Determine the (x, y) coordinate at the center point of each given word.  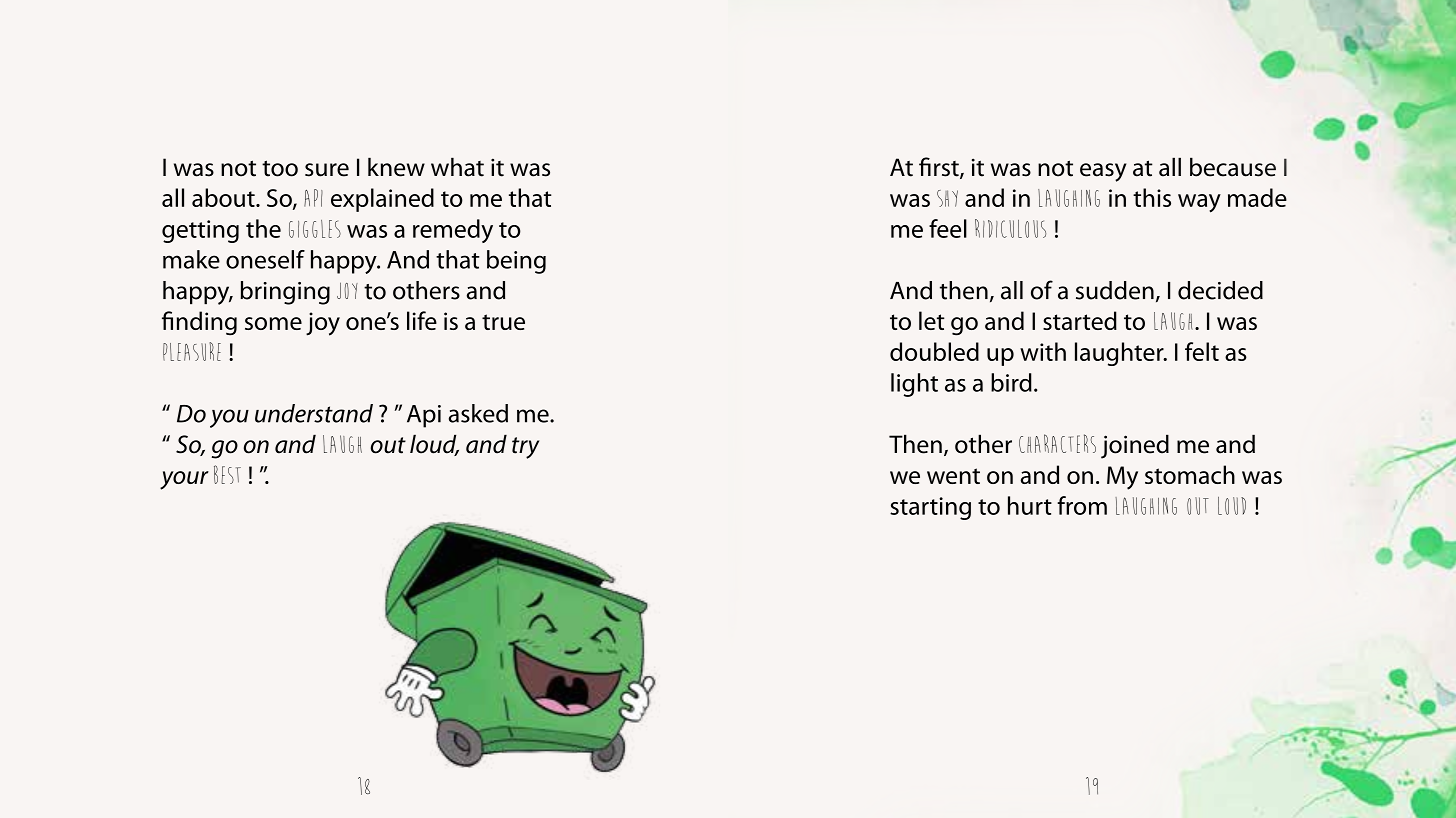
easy (1103, 172)
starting (930, 508)
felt (1202, 351)
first (940, 168)
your (184, 480)
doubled (934, 351)
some (273, 323)
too (280, 168)
